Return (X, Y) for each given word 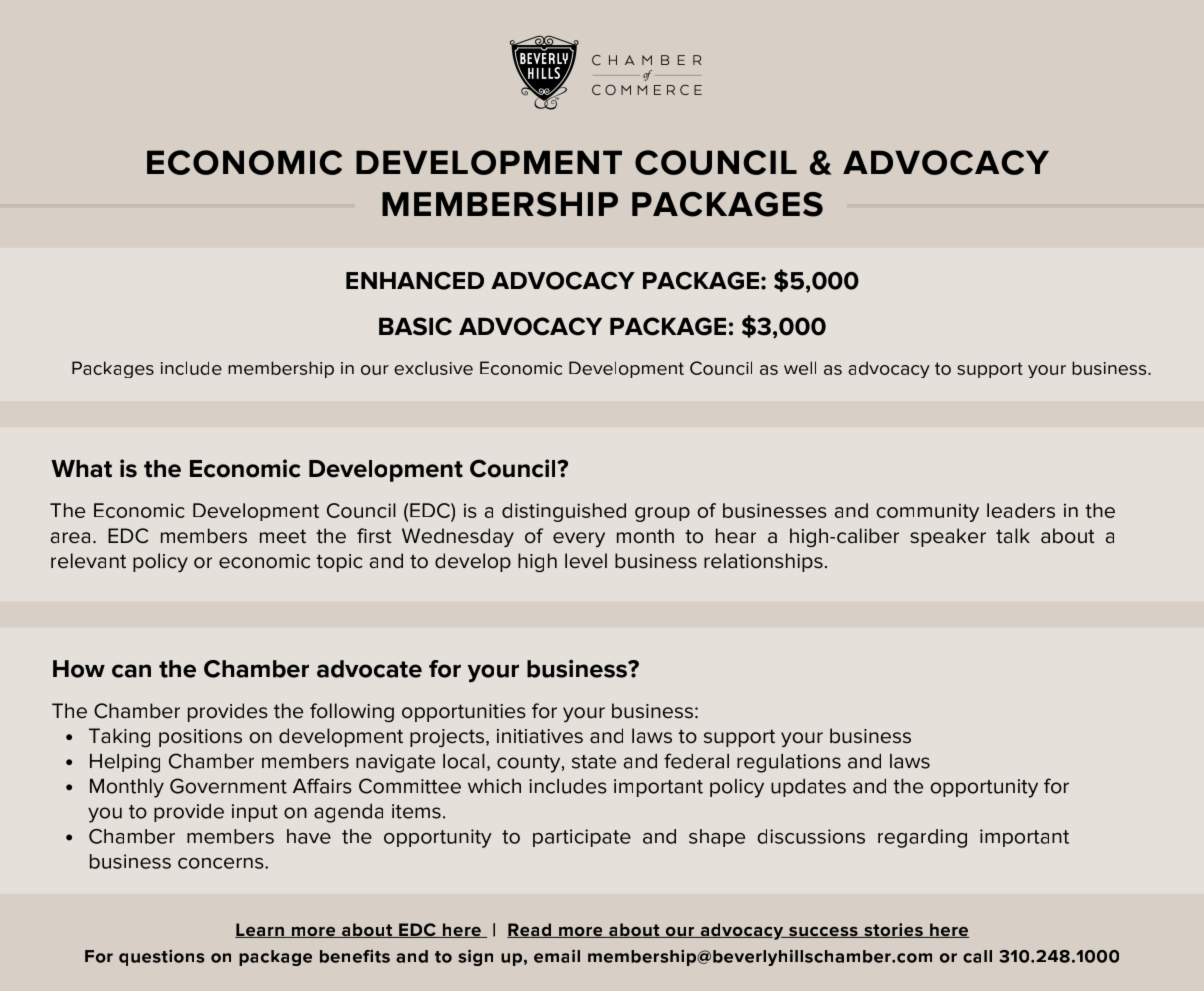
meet (283, 536)
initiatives (540, 736)
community (928, 512)
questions (162, 958)
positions (200, 738)
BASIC (415, 326)
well (800, 368)
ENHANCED (415, 281)
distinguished (564, 512)
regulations (789, 763)
